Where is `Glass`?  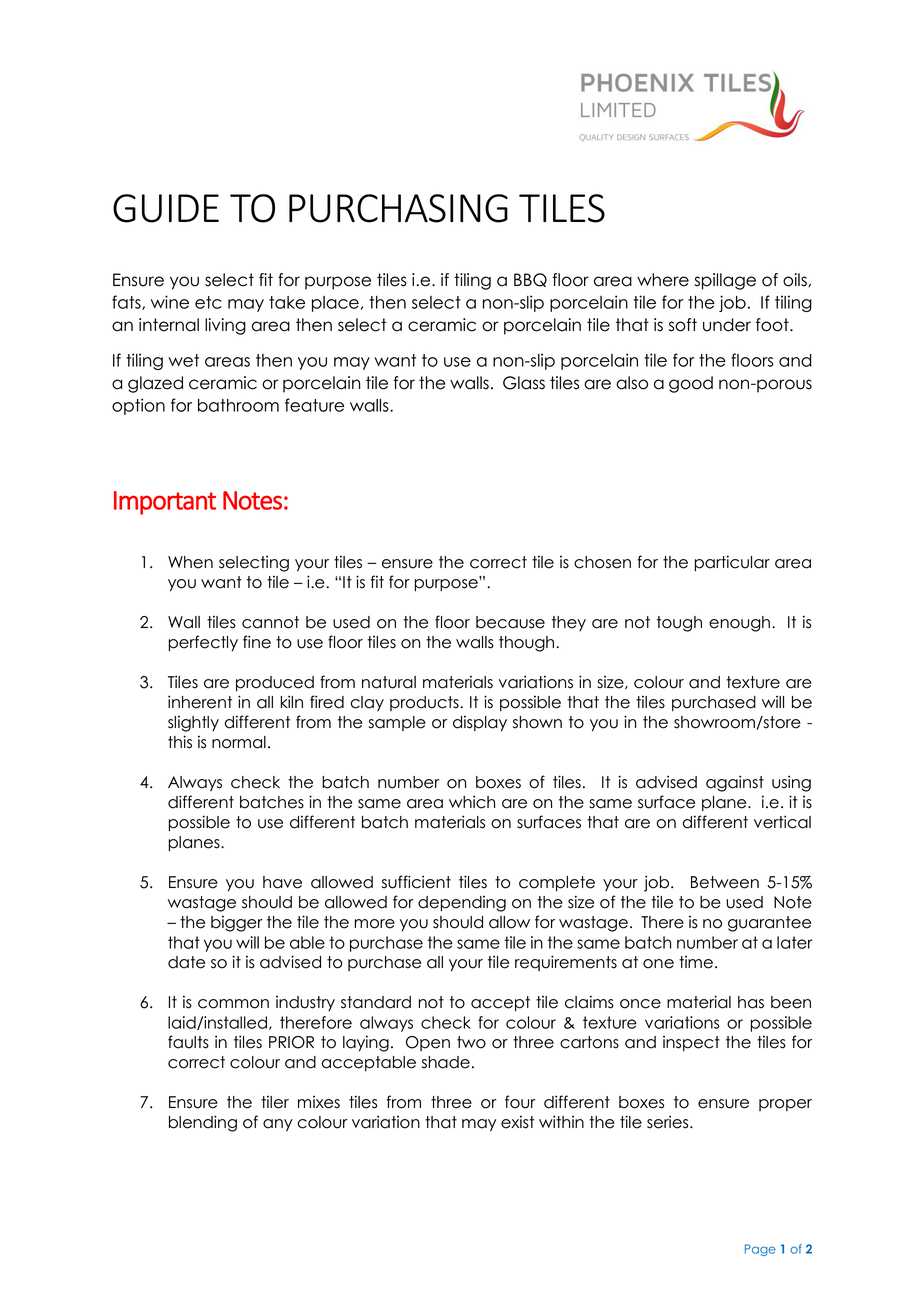
Glass is located at coordinates (524, 383).
